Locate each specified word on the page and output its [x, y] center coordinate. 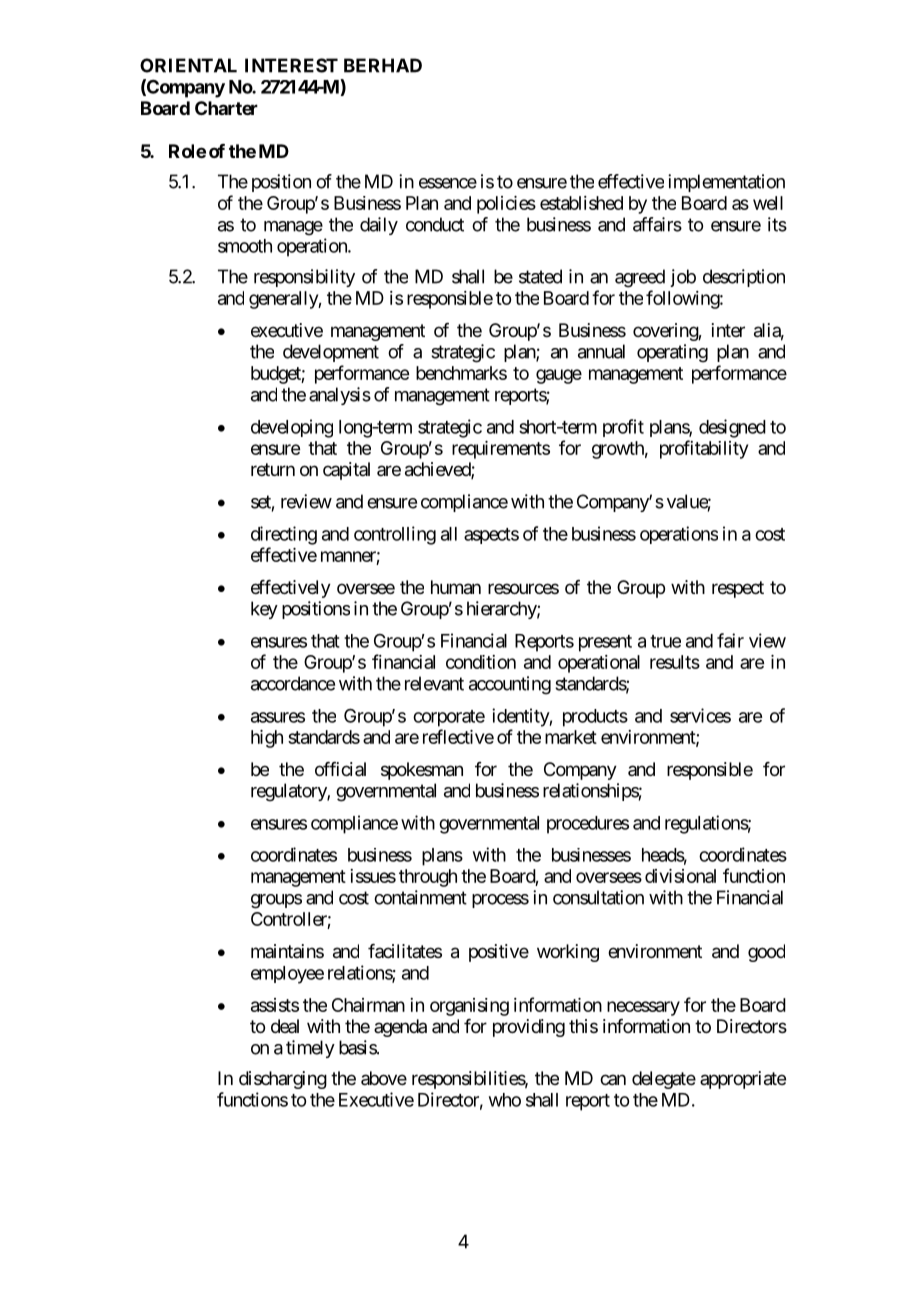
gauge [559, 376]
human [456, 587]
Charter [226, 108]
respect [738, 589]
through [428, 878]
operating [672, 353]
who [505, 1100]
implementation [726, 183]
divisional [680, 876]
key [264, 610]
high [267, 739]
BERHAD [383, 65]
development [331, 353]
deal [285, 1026]
